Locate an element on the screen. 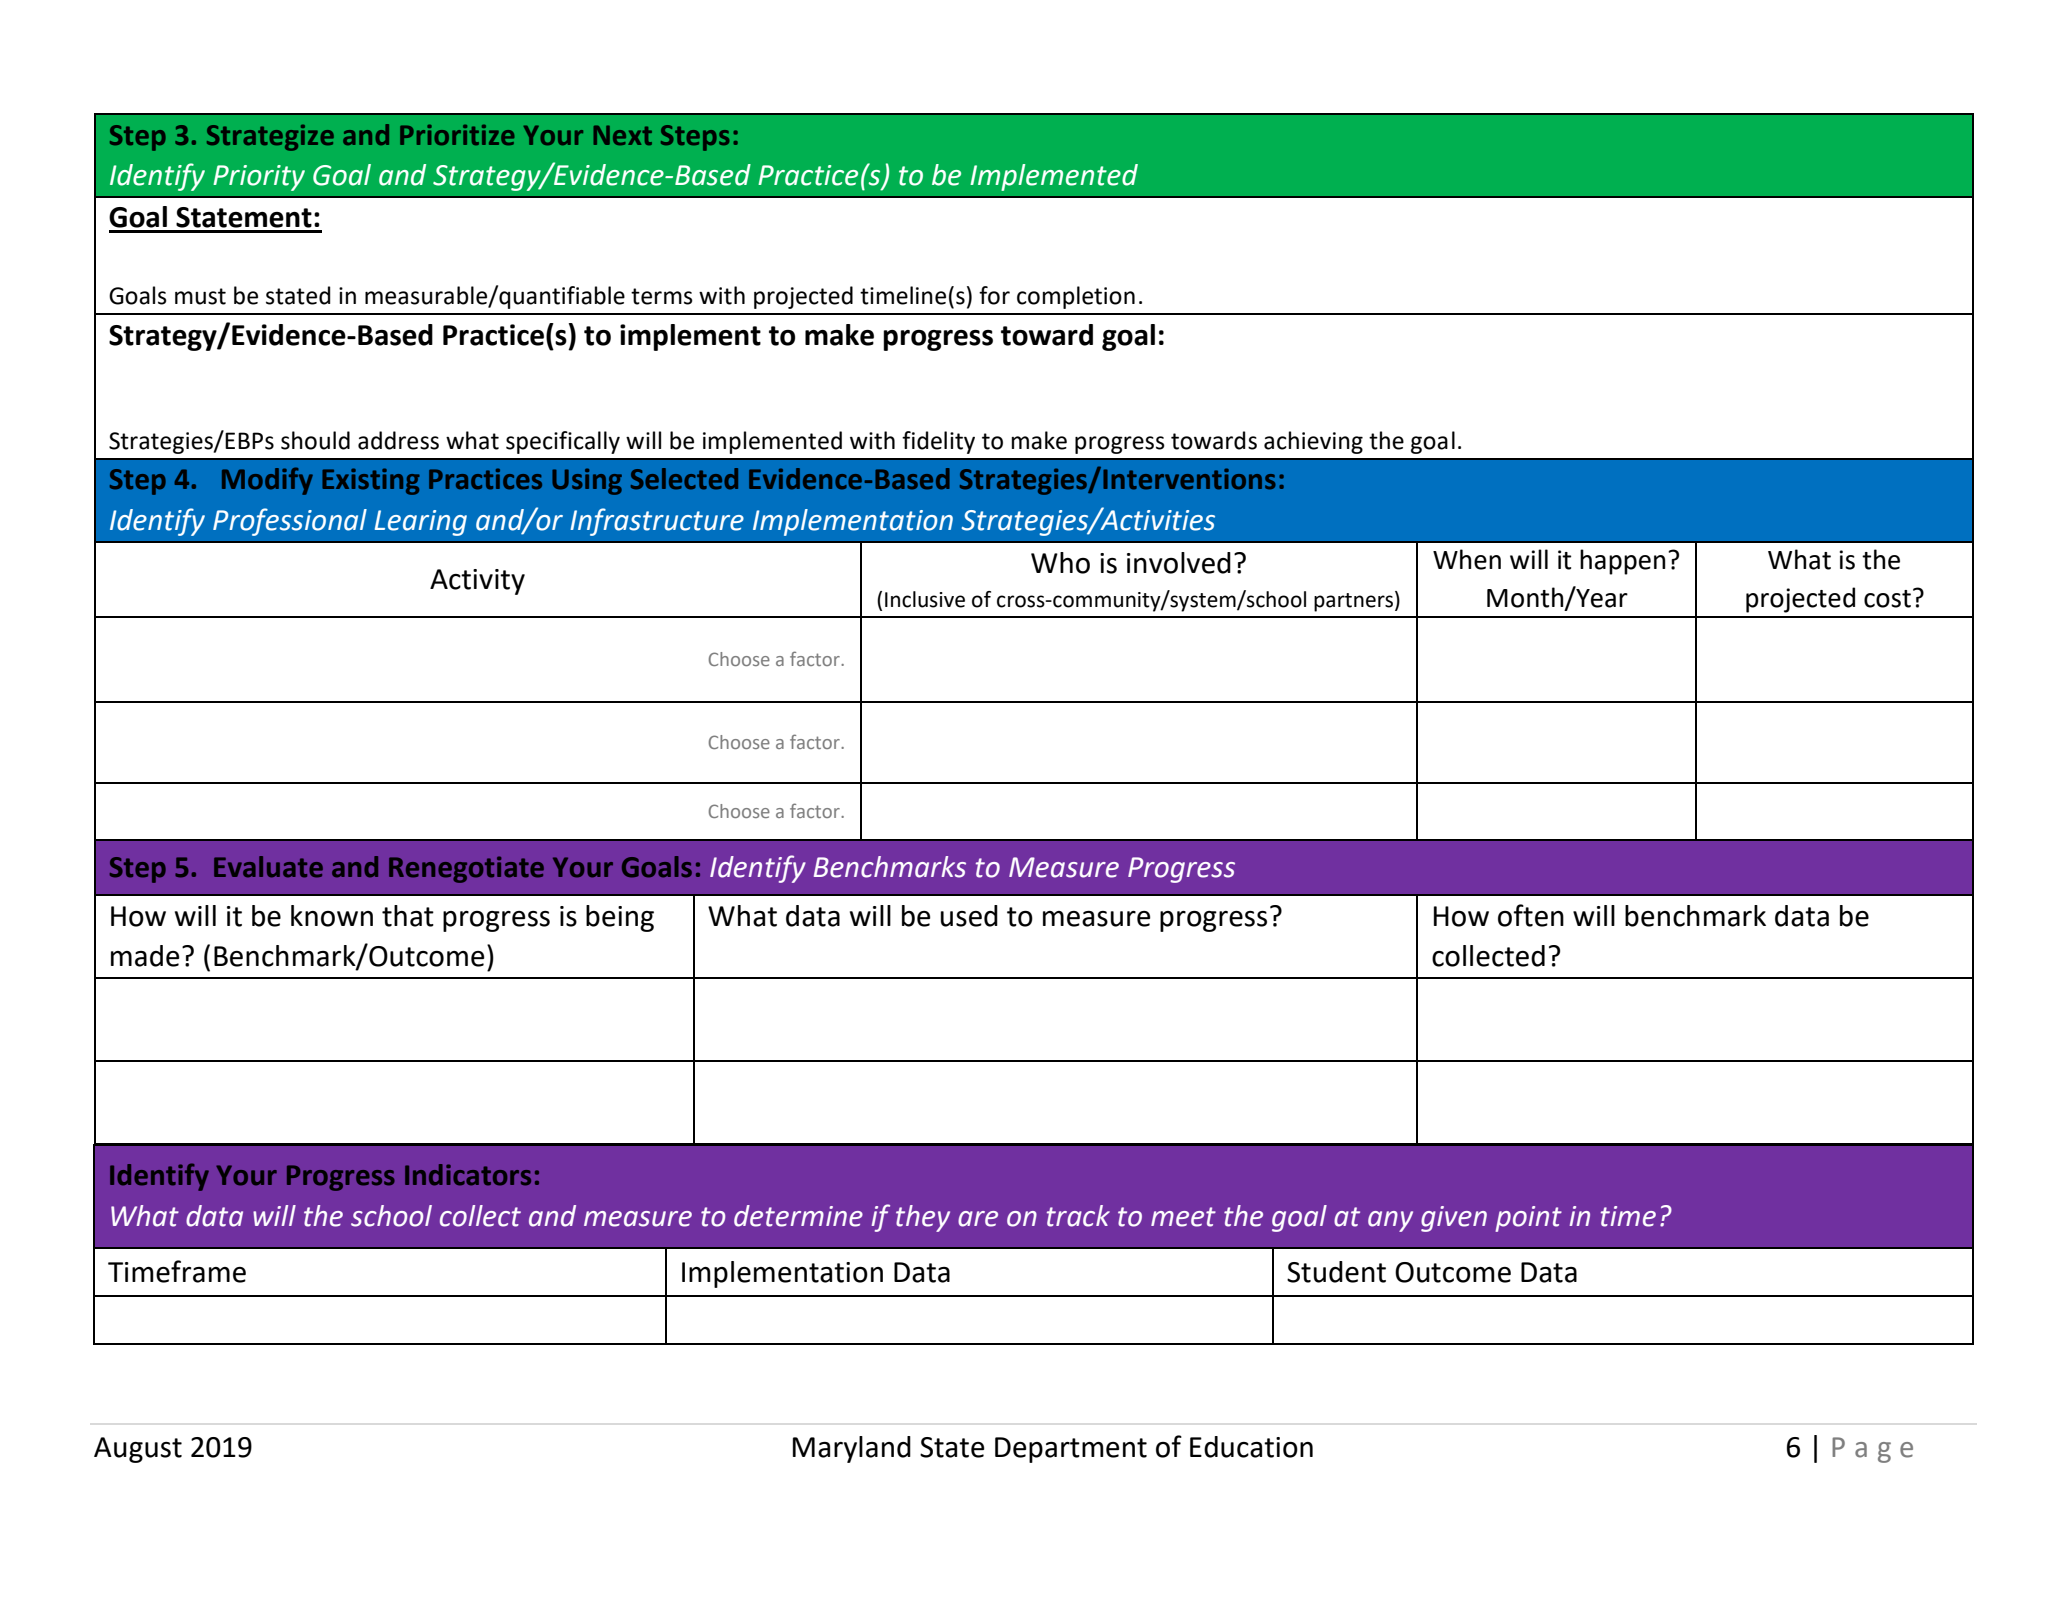 This screenshot has width=2067, height=1597. for is located at coordinates (994, 295).
